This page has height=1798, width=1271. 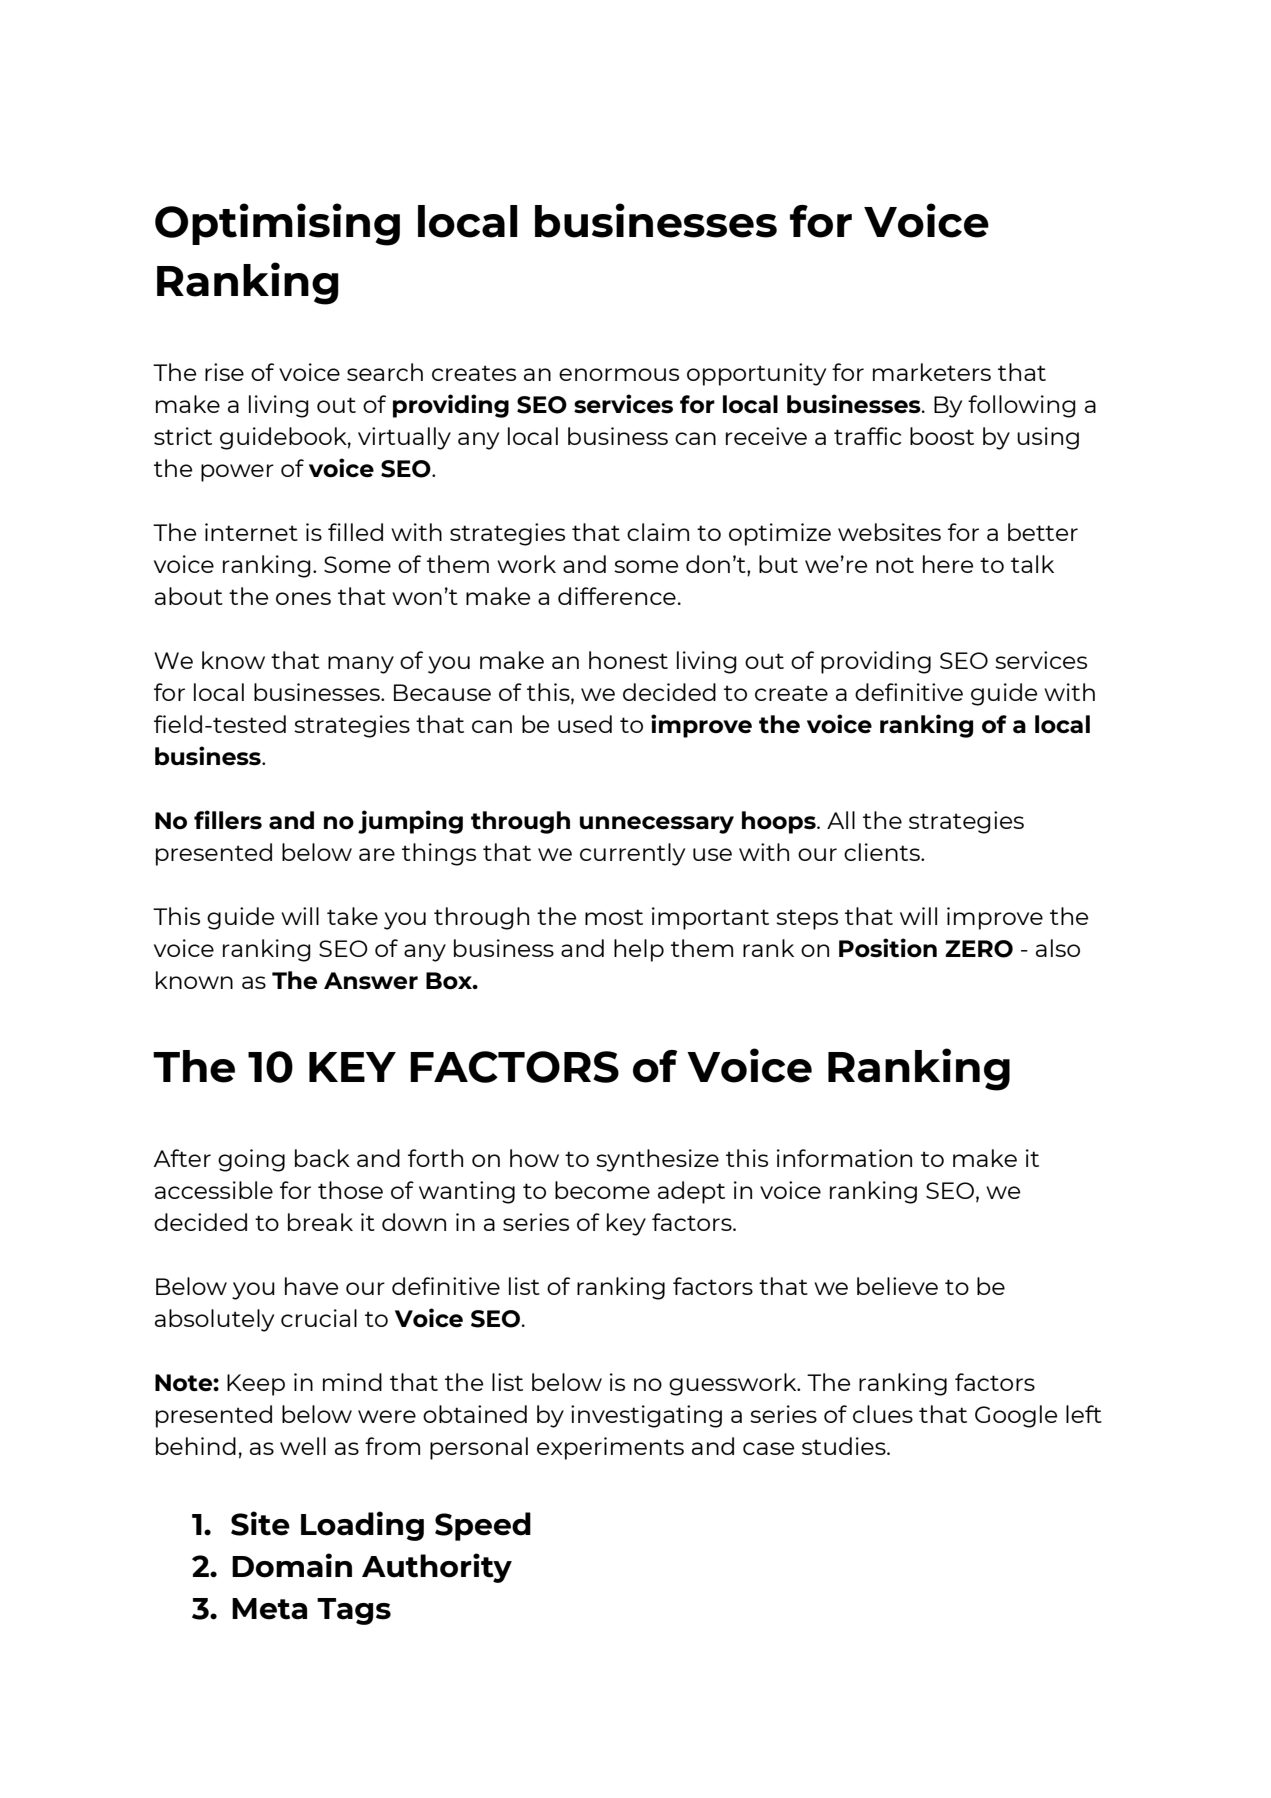 What do you see at coordinates (619, 374) in the page?
I see `enormous` at bounding box center [619, 374].
